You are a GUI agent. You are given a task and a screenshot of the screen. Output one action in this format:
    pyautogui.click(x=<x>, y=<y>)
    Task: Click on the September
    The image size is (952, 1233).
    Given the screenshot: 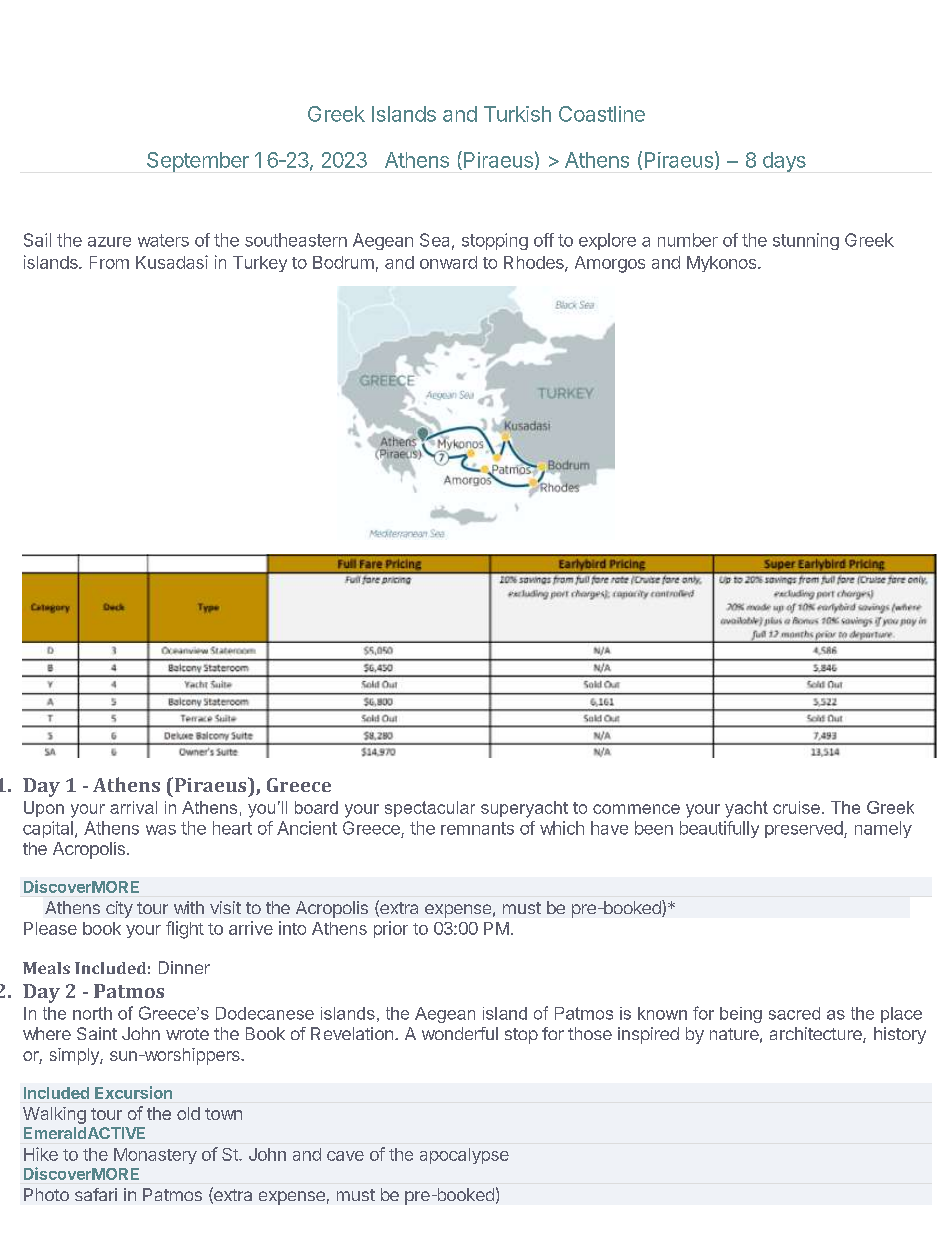 What is the action you would take?
    pyautogui.click(x=198, y=162)
